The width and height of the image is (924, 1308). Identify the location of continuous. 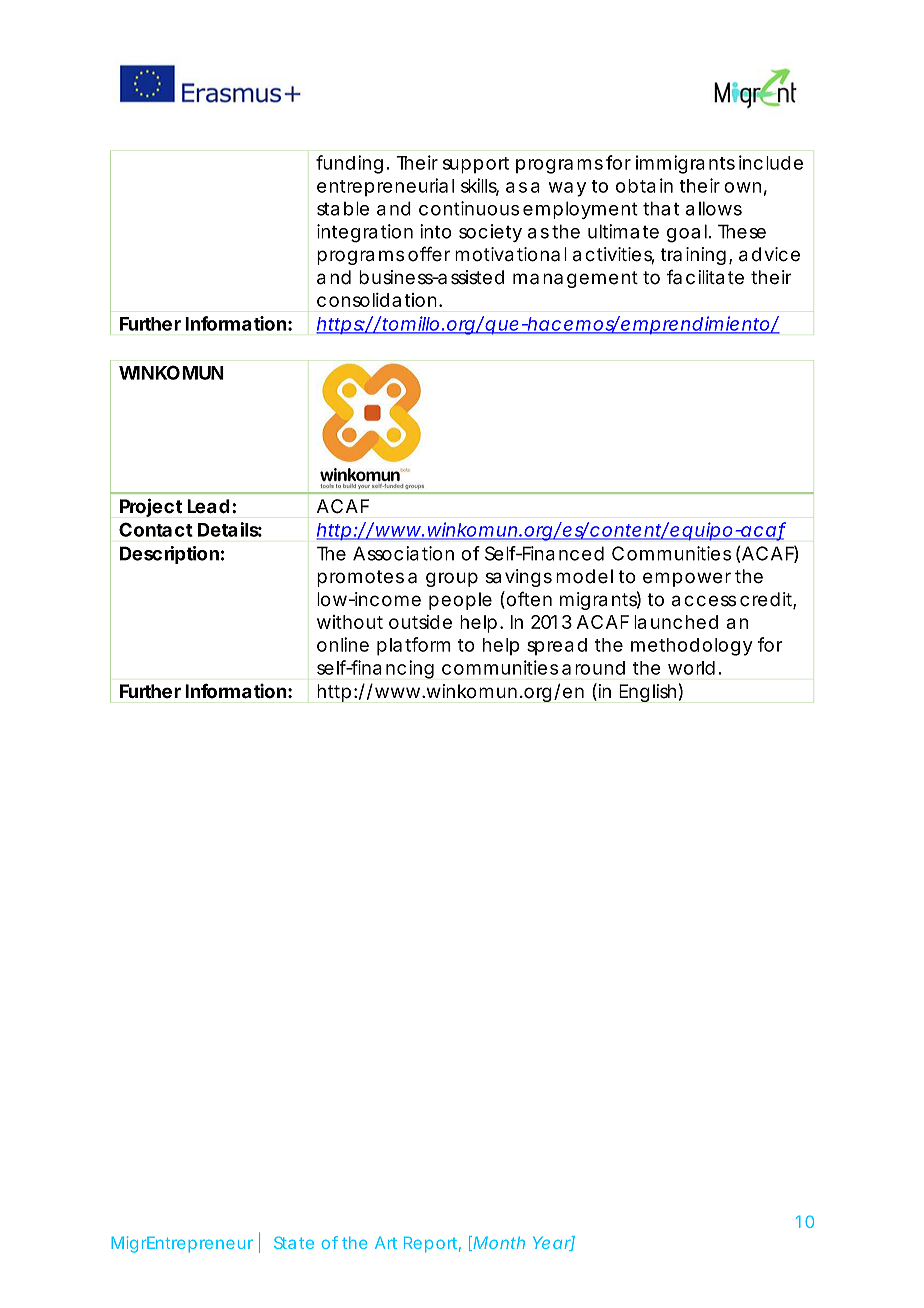
(469, 208).
